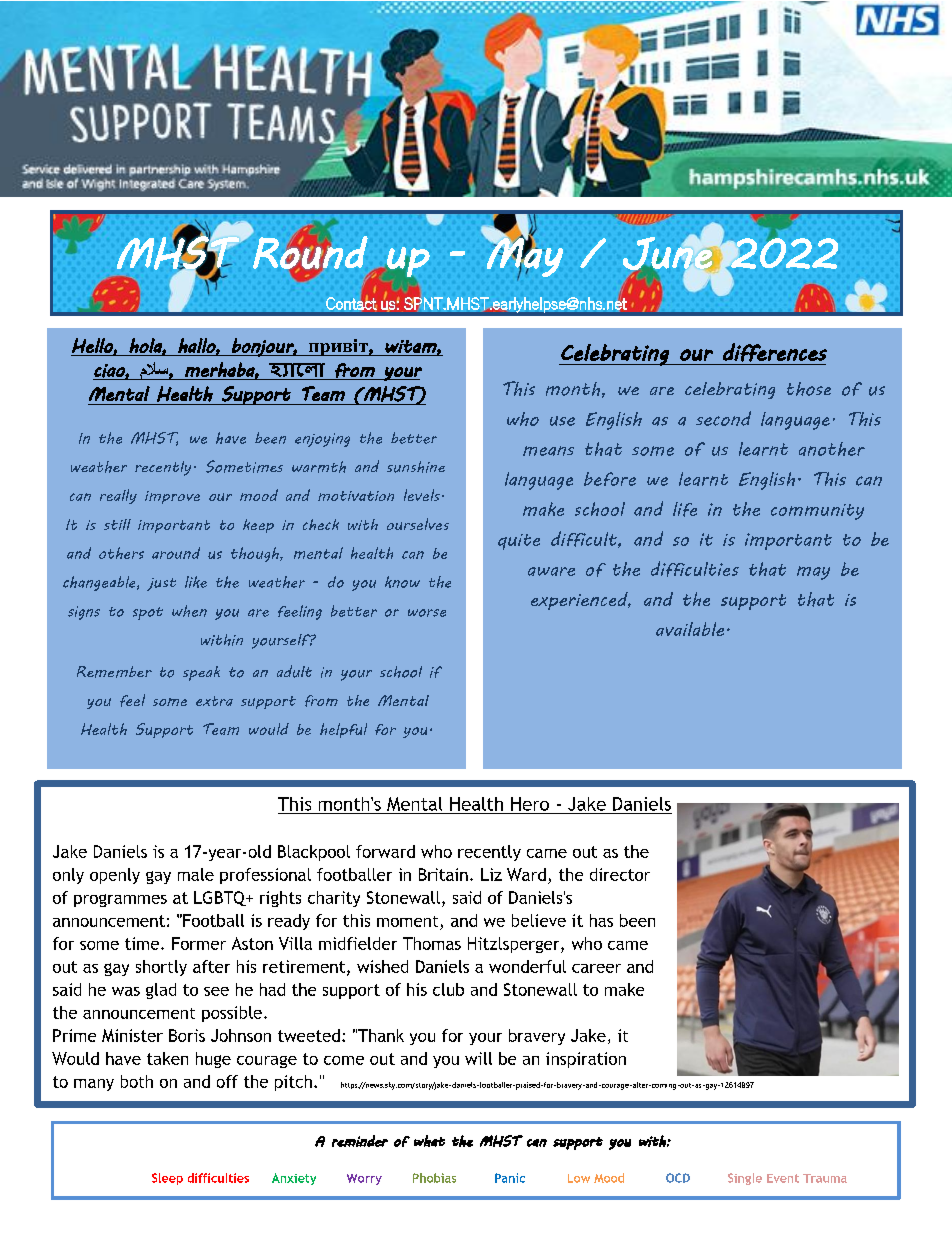 The image size is (952, 1233). Describe the element at coordinates (562, 421) in the image. I see `use` at that location.
